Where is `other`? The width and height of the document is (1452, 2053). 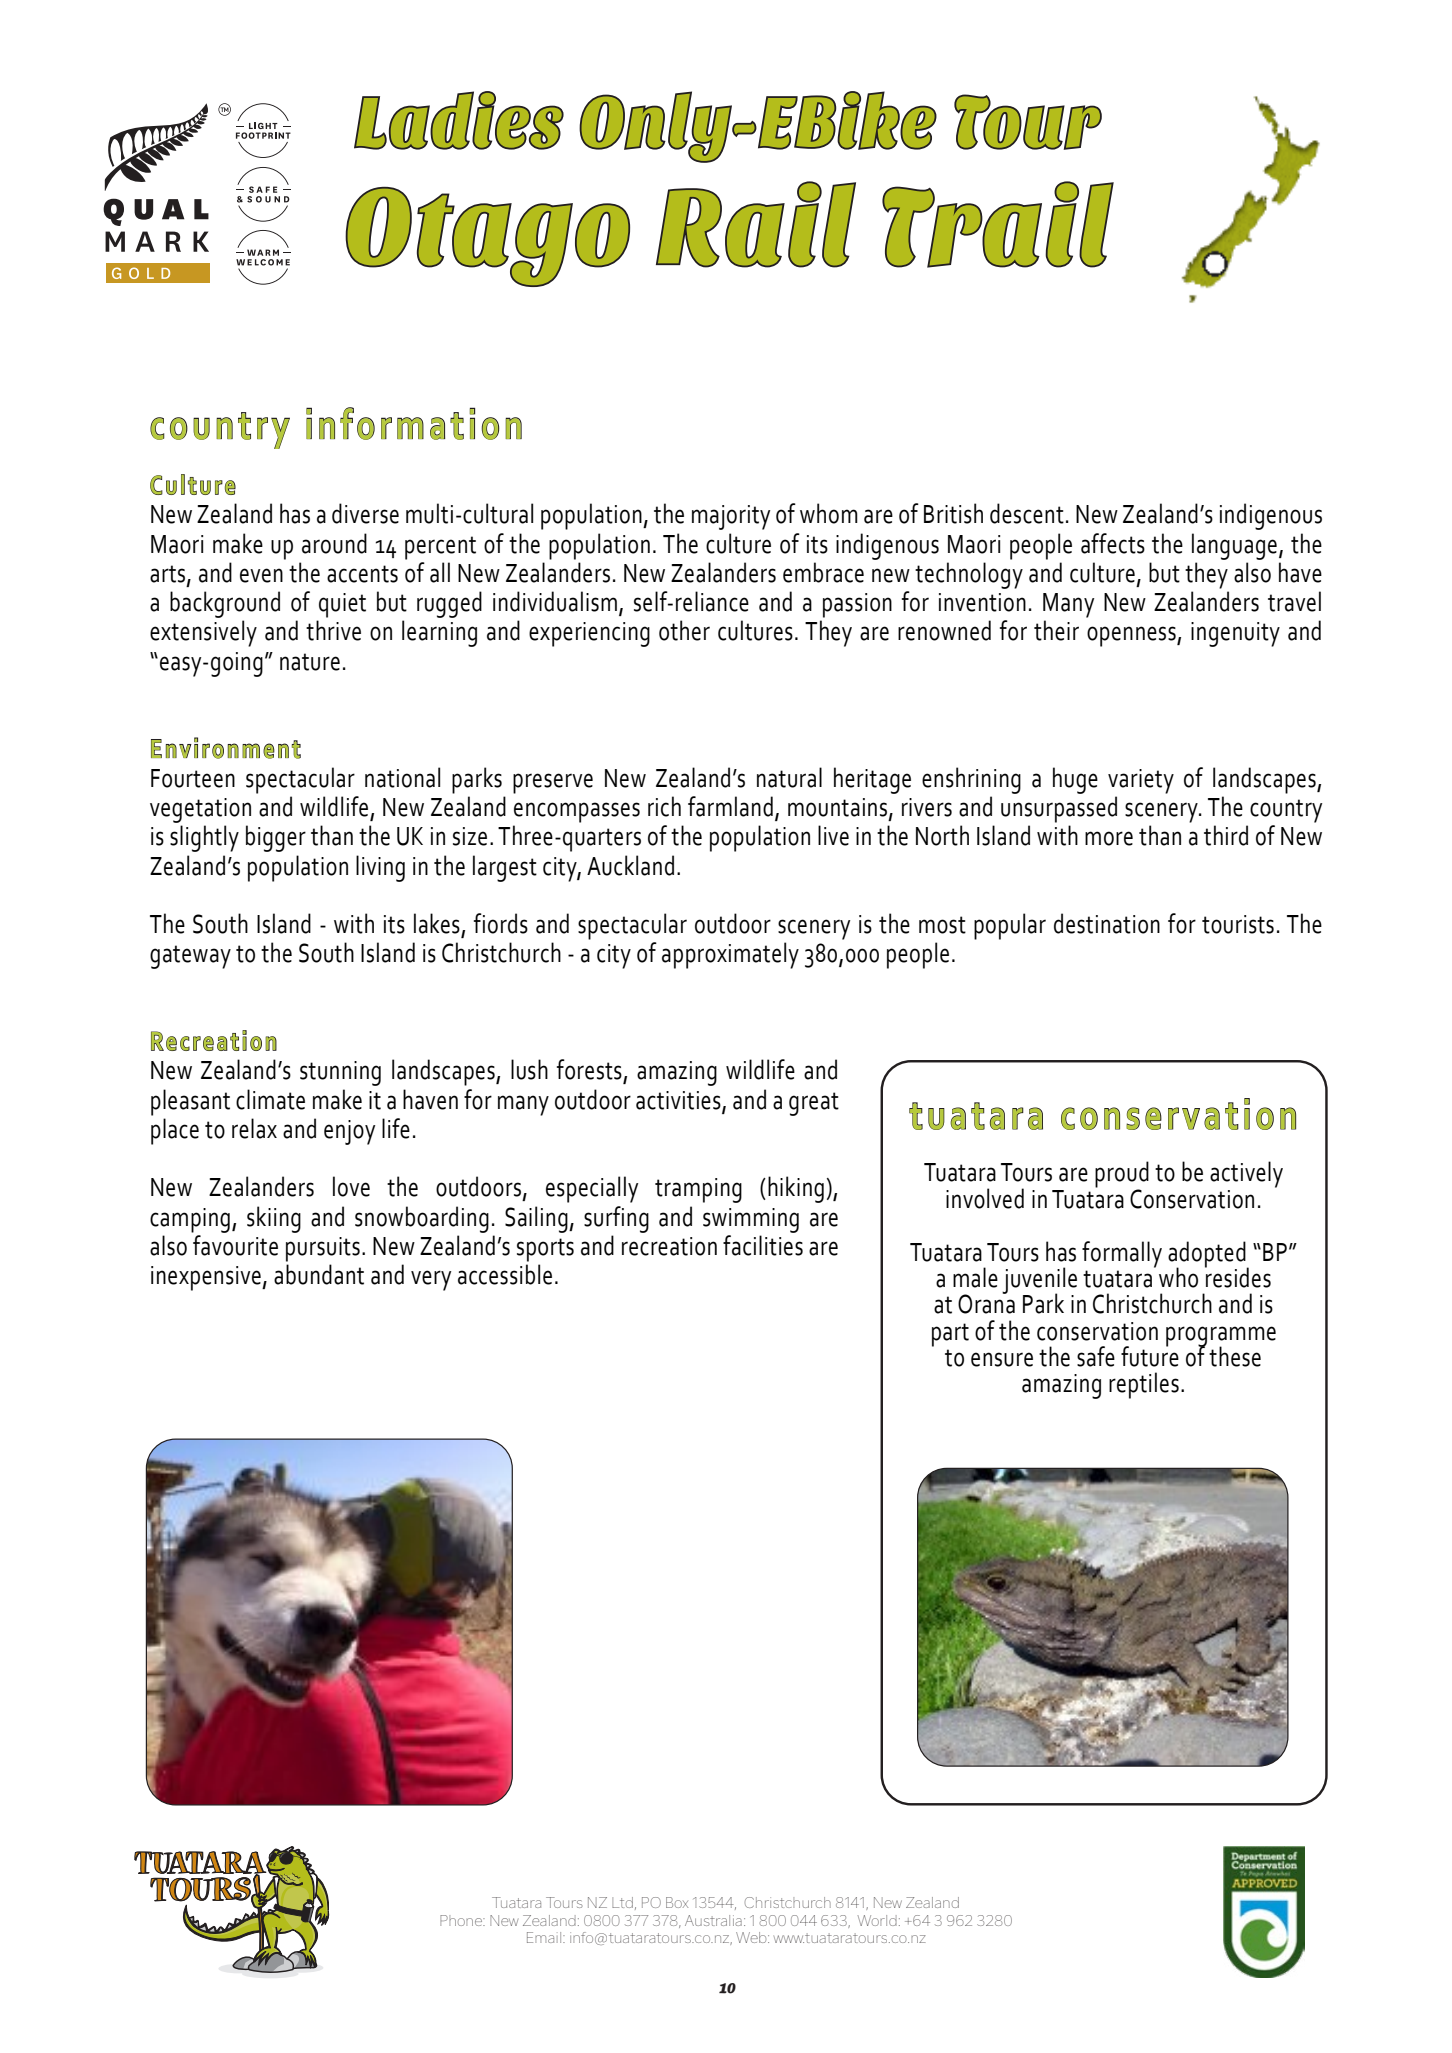 other is located at coordinates (684, 630).
